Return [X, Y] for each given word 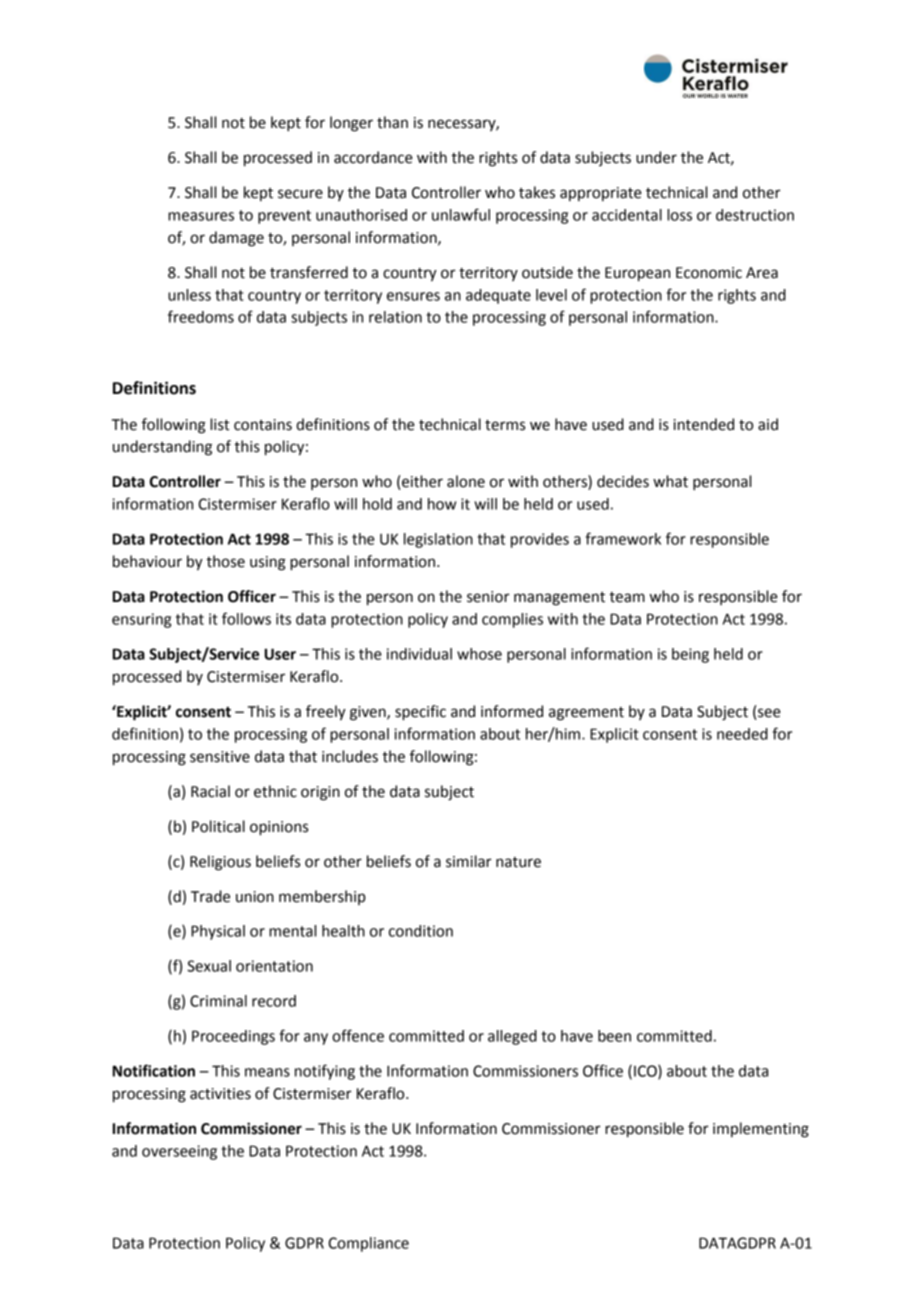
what [670, 481]
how [442, 504]
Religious [220, 863]
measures [201, 216]
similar [469, 861]
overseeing [179, 1152]
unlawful [461, 214]
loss [679, 215]
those [225, 561]
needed [742, 734]
